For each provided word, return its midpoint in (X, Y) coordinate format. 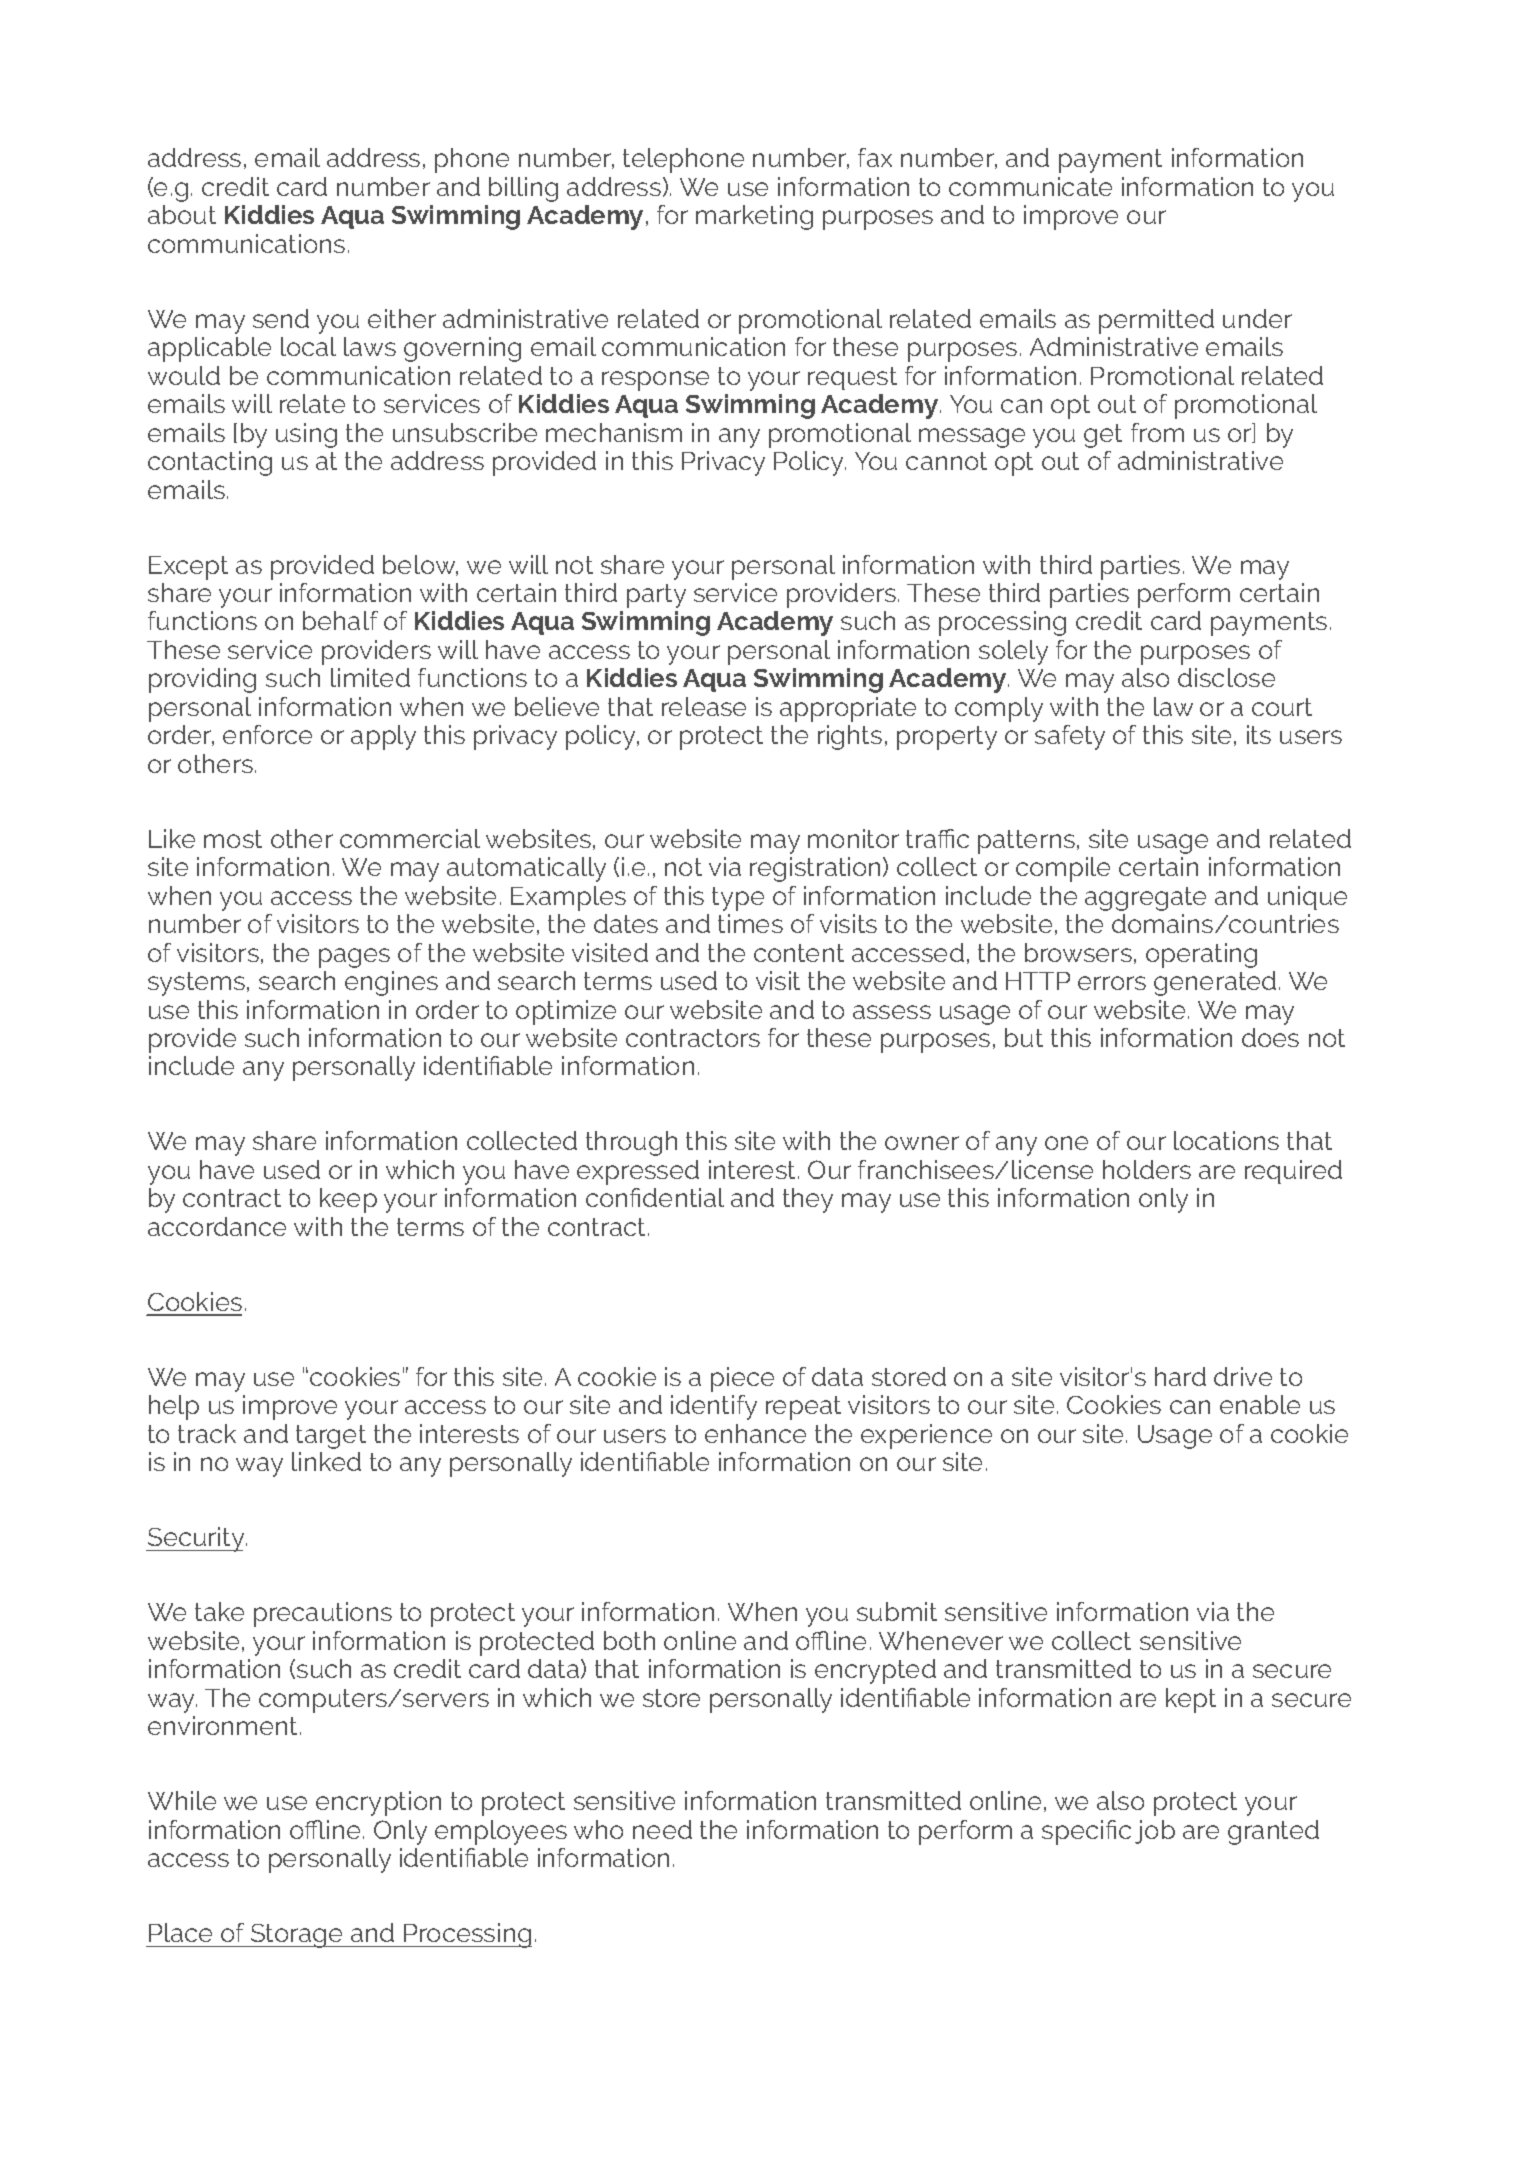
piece (742, 1379)
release (704, 706)
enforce (267, 734)
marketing (754, 217)
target (331, 1437)
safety (1070, 737)
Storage (297, 1936)
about (182, 214)
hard (1180, 1376)
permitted (1156, 321)
